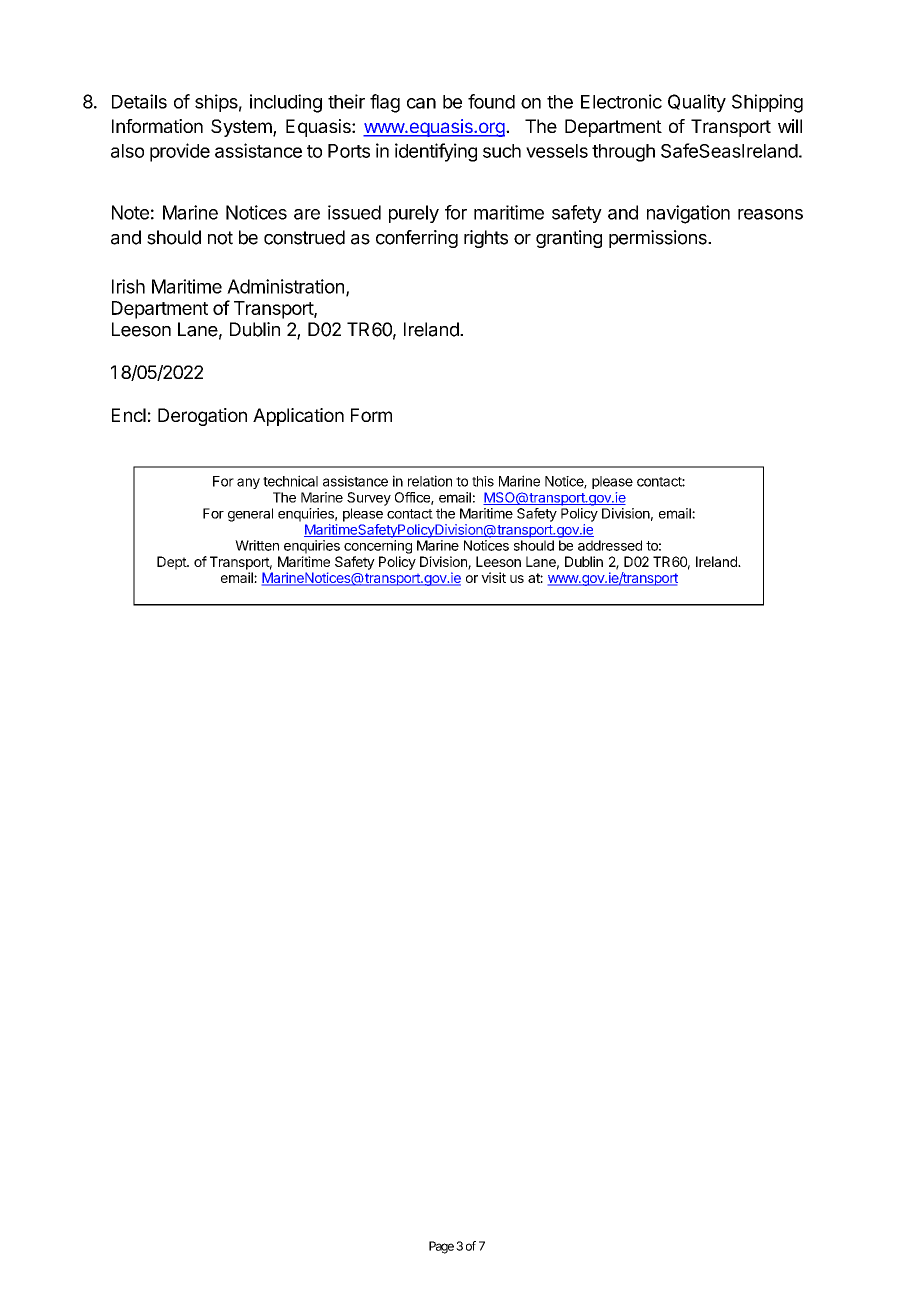 The height and width of the image is (1308, 924). What do you see at coordinates (369, 499) in the image?
I see `Survey` at bounding box center [369, 499].
